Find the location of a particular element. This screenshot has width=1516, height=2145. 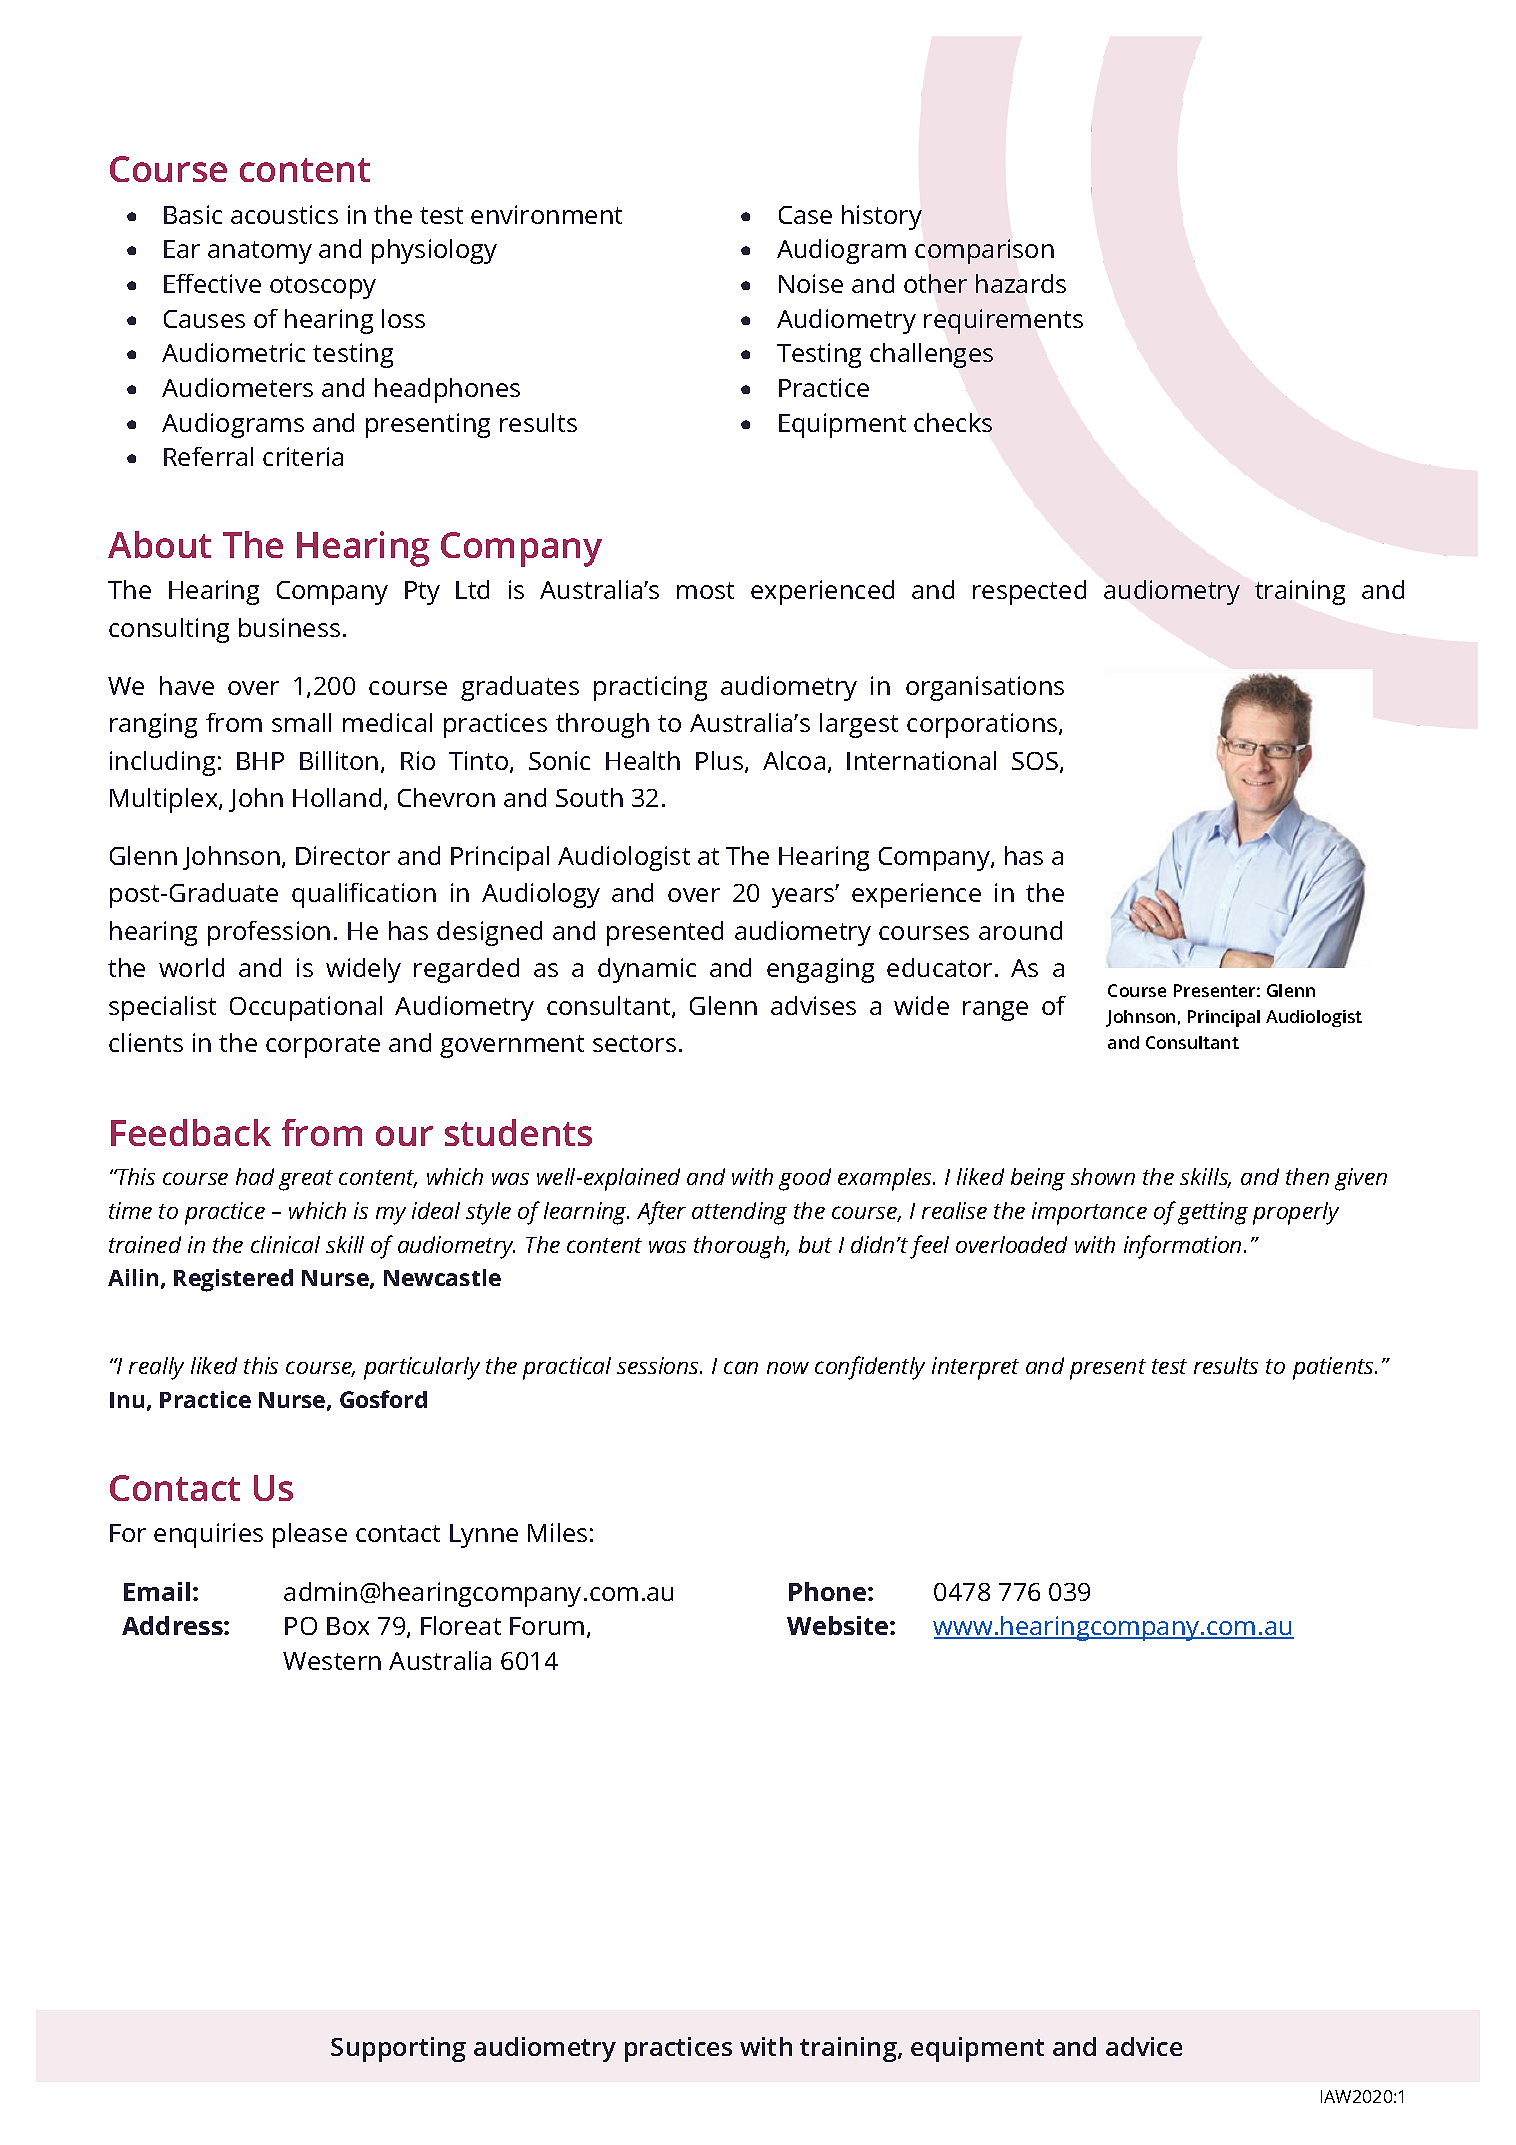

Director is located at coordinates (343, 855).
